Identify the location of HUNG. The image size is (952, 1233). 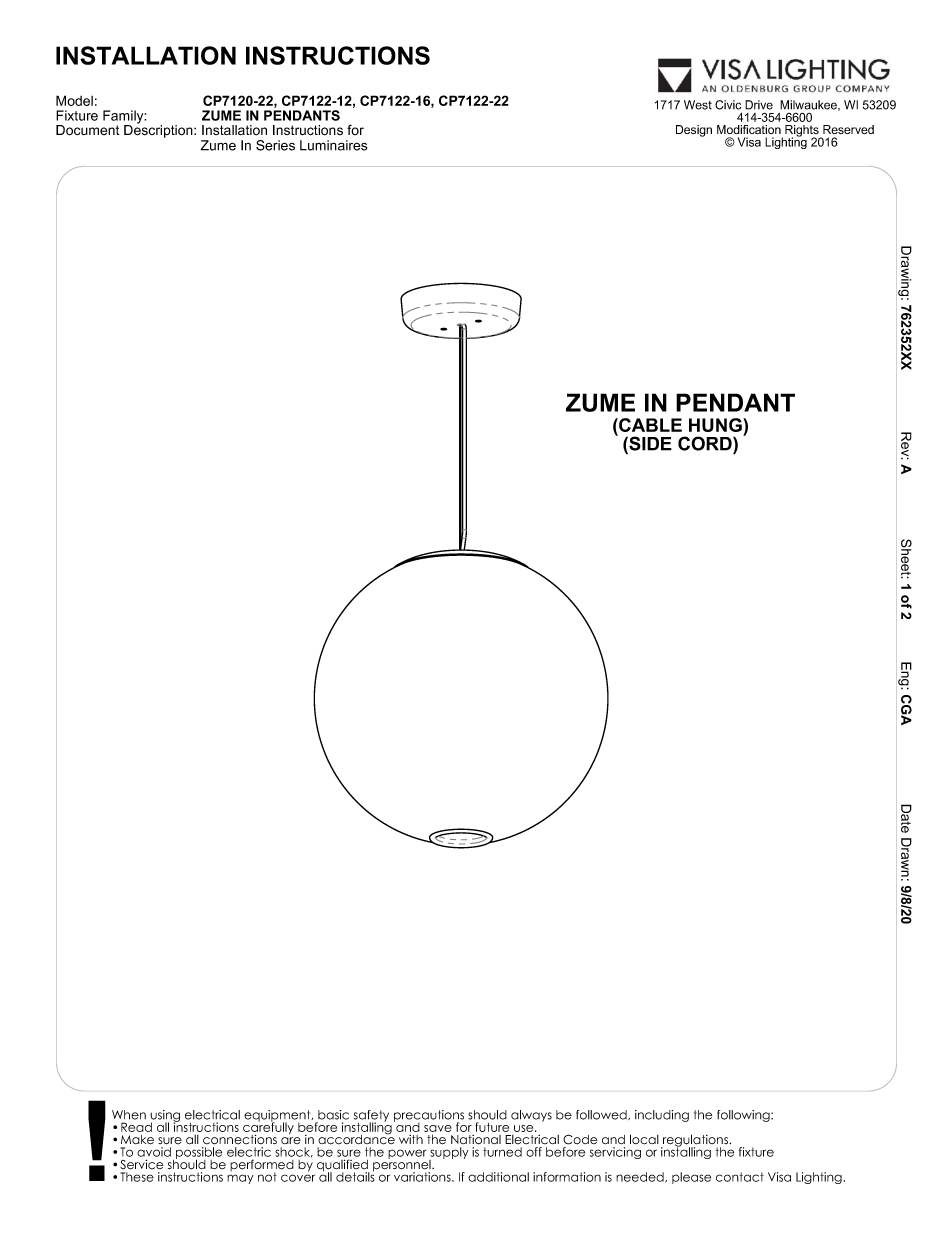
(716, 425).
